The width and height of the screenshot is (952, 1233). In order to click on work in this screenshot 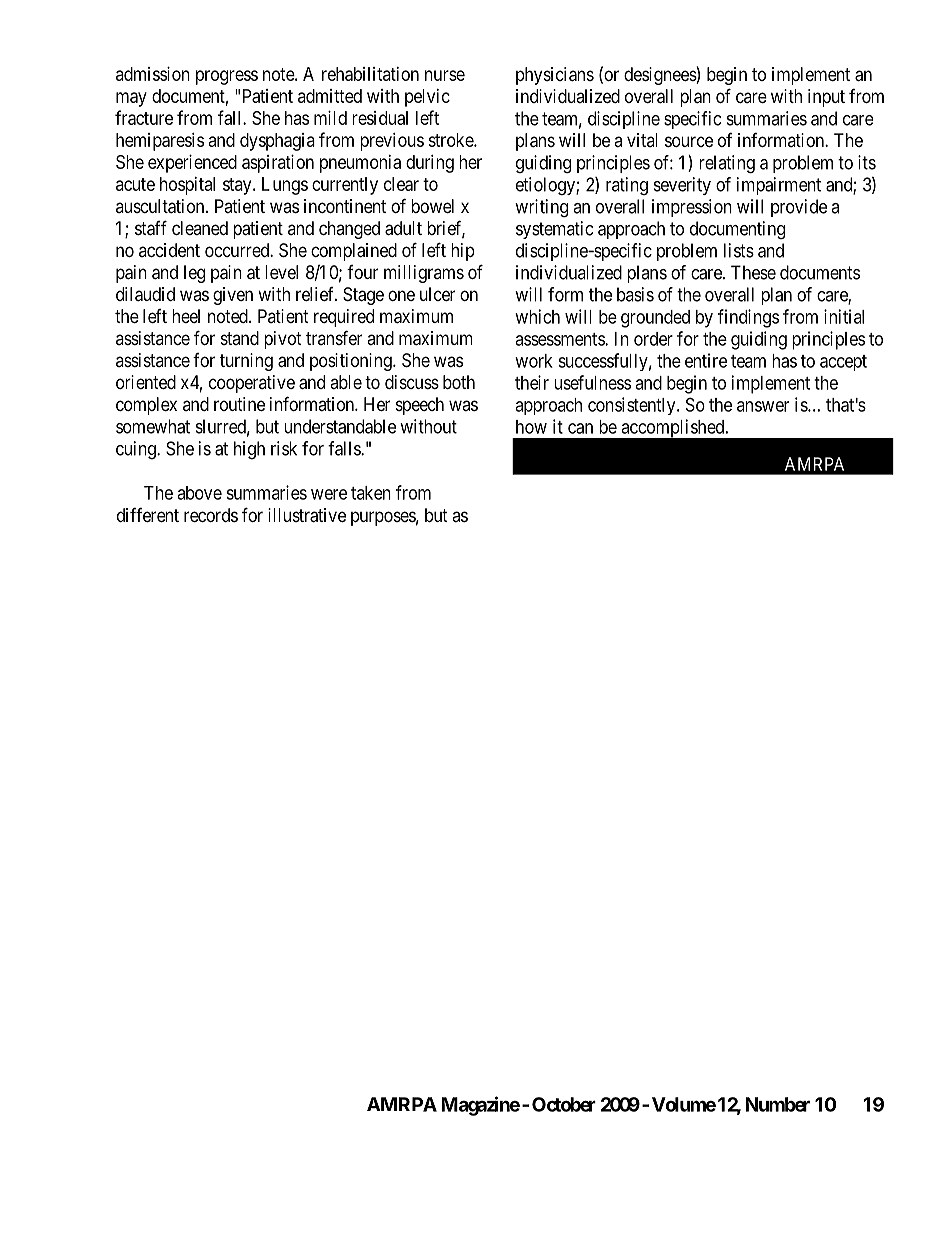, I will do `click(534, 361)`.
